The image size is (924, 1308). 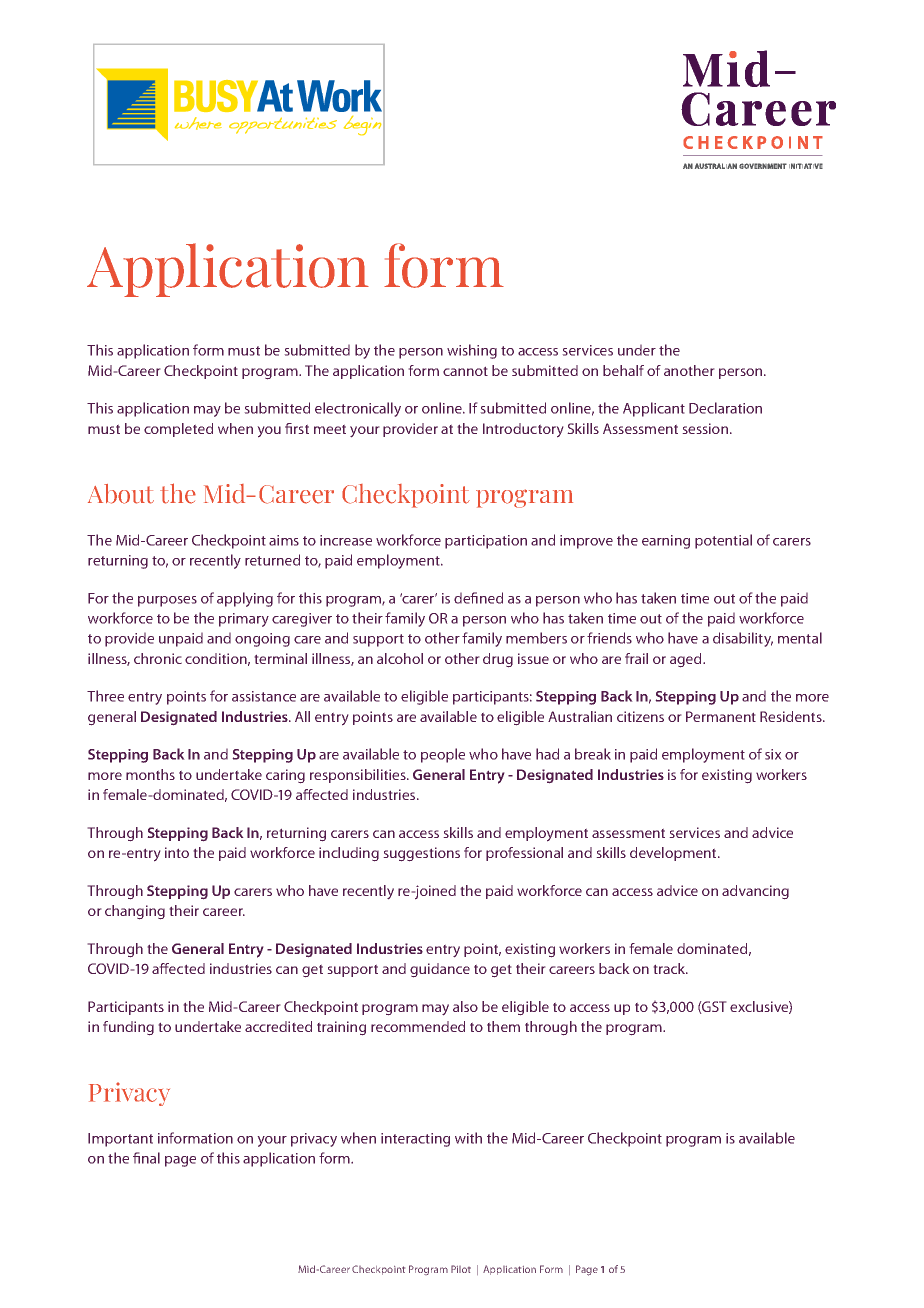 I want to click on drug, so click(x=498, y=660).
